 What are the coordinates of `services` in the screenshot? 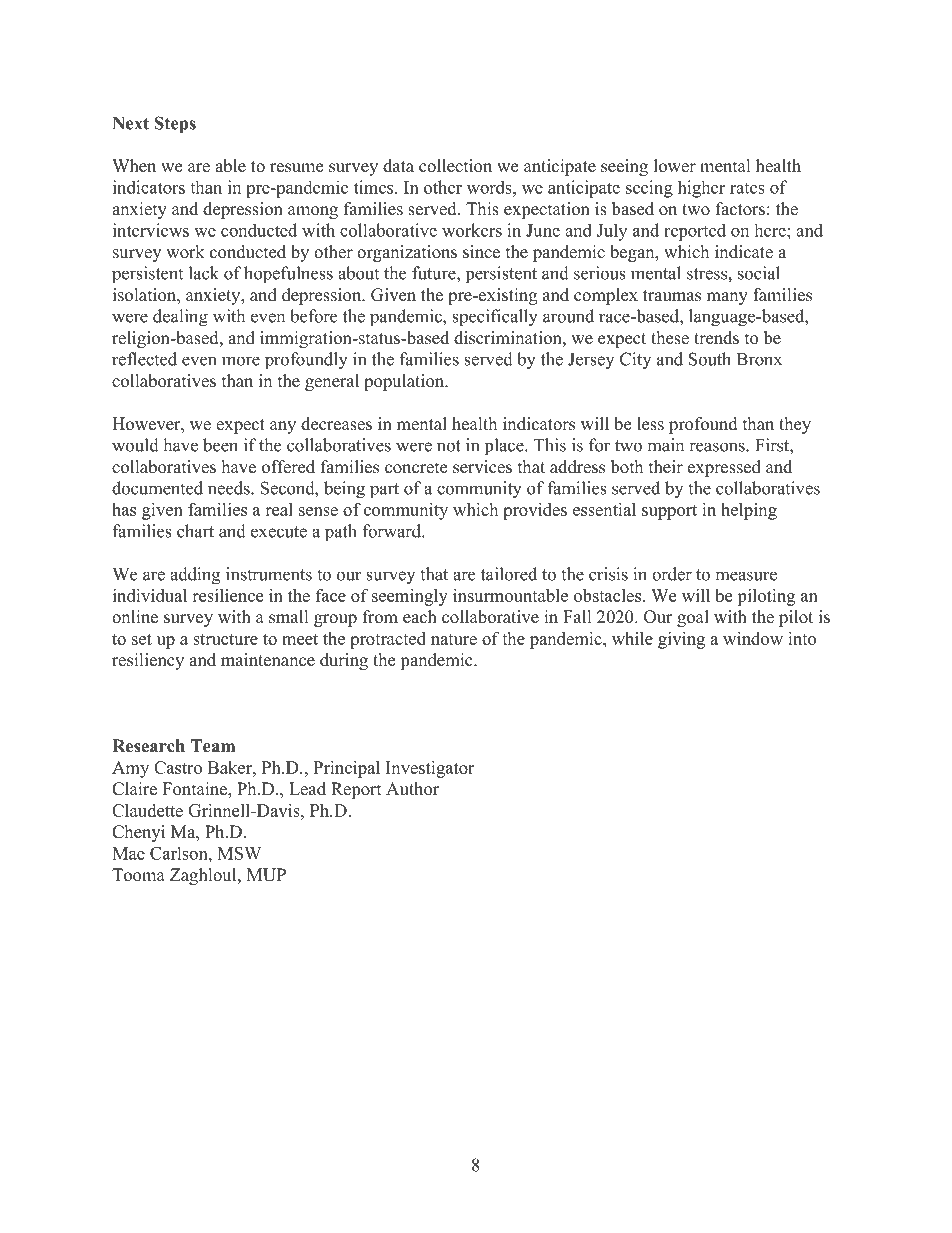 It's located at (482, 467).
